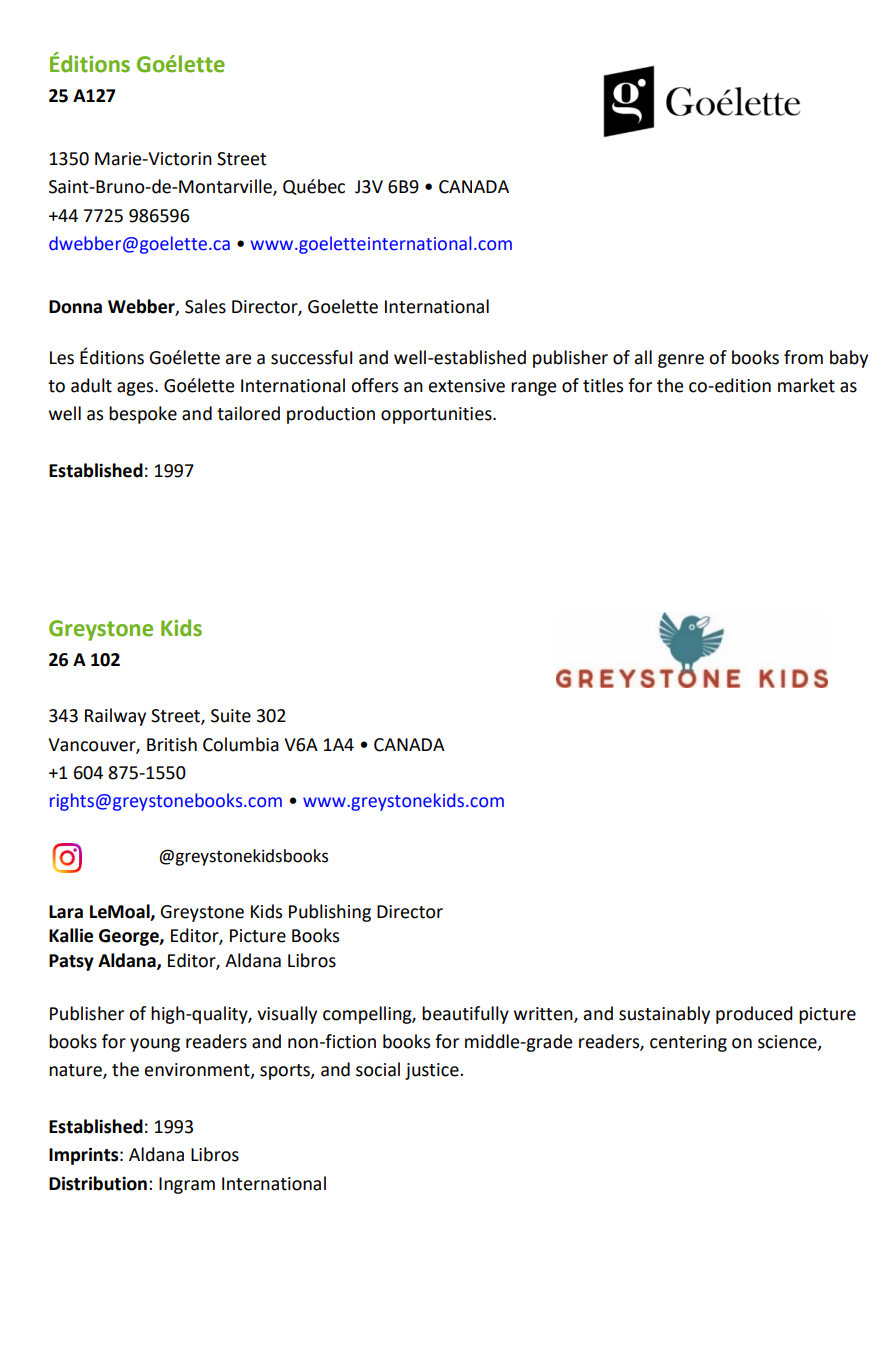  I want to click on centering, so click(688, 1043).
